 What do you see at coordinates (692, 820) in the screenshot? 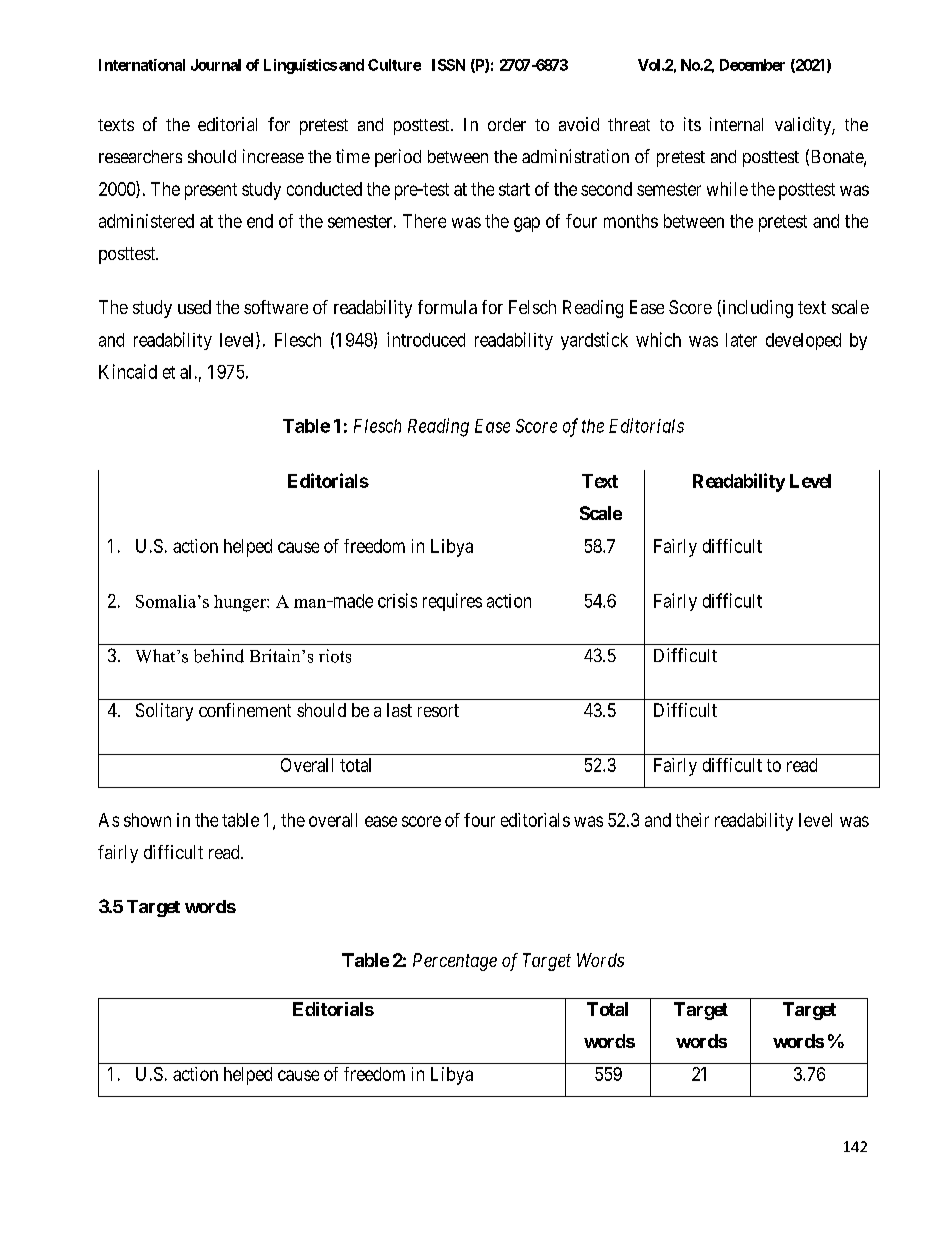
I see `their` at bounding box center [692, 820].
